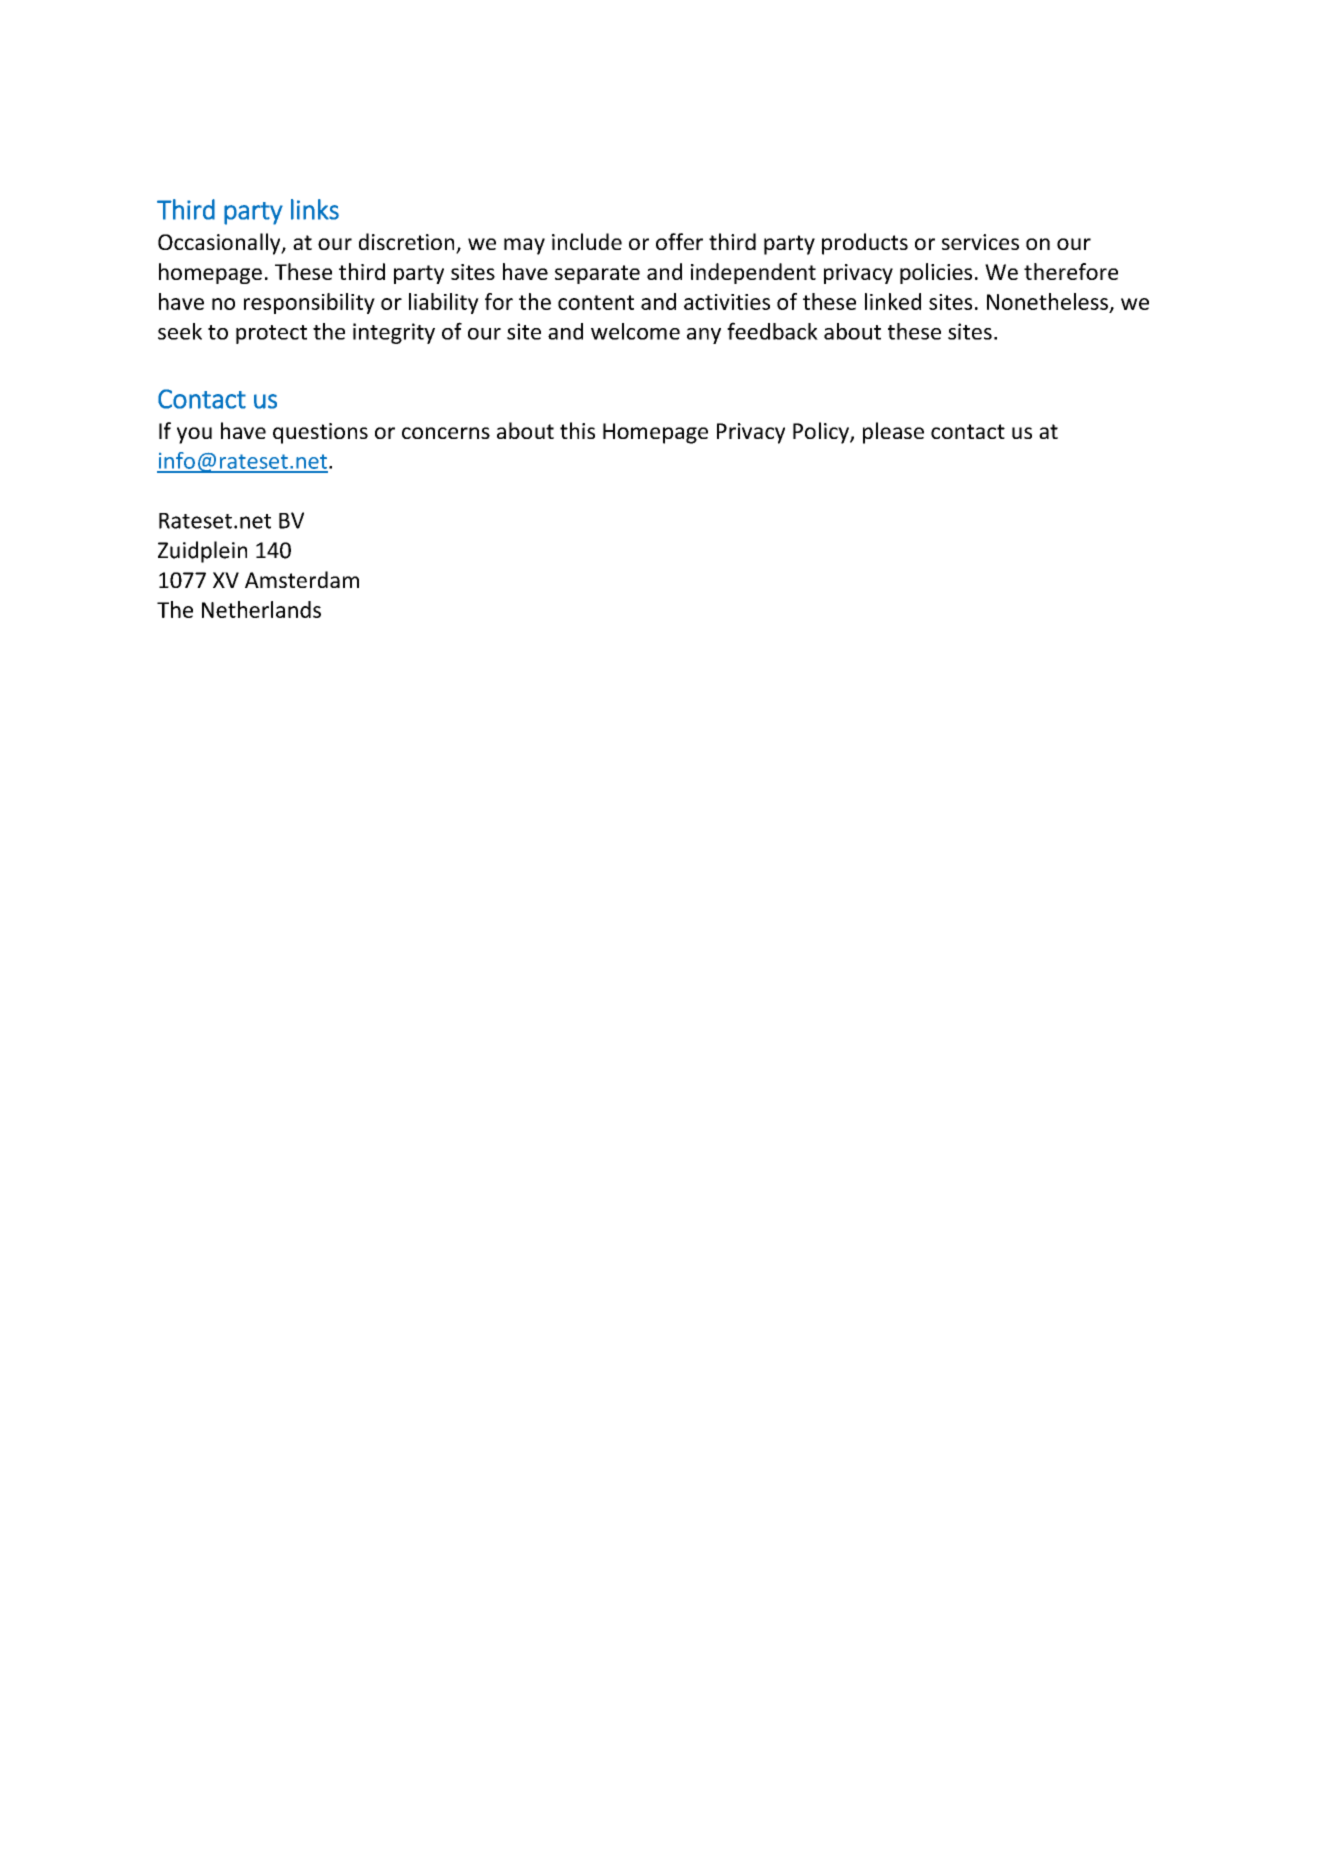 This screenshot has height=1870, width=1322. Describe the element at coordinates (893, 433) in the screenshot. I see `please` at that location.
